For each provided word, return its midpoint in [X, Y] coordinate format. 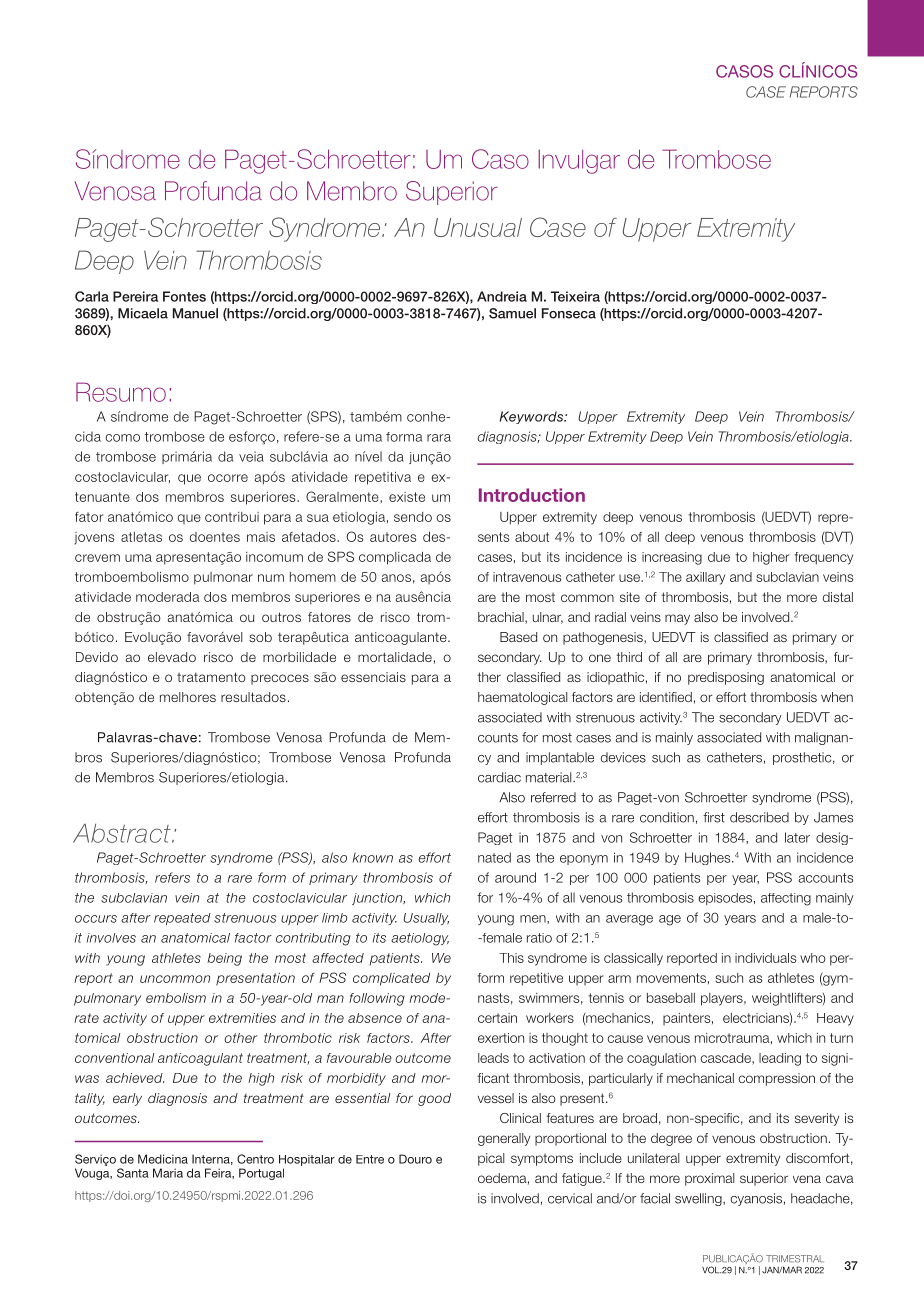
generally [504, 1139]
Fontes [184, 296]
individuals [765, 958]
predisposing [726, 678]
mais [261, 537]
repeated [182, 919]
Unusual [478, 227]
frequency [824, 558]
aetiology [420, 939]
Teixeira [575, 296]
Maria [168, 1173]
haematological [523, 698]
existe [407, 497]
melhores [188, 697]
